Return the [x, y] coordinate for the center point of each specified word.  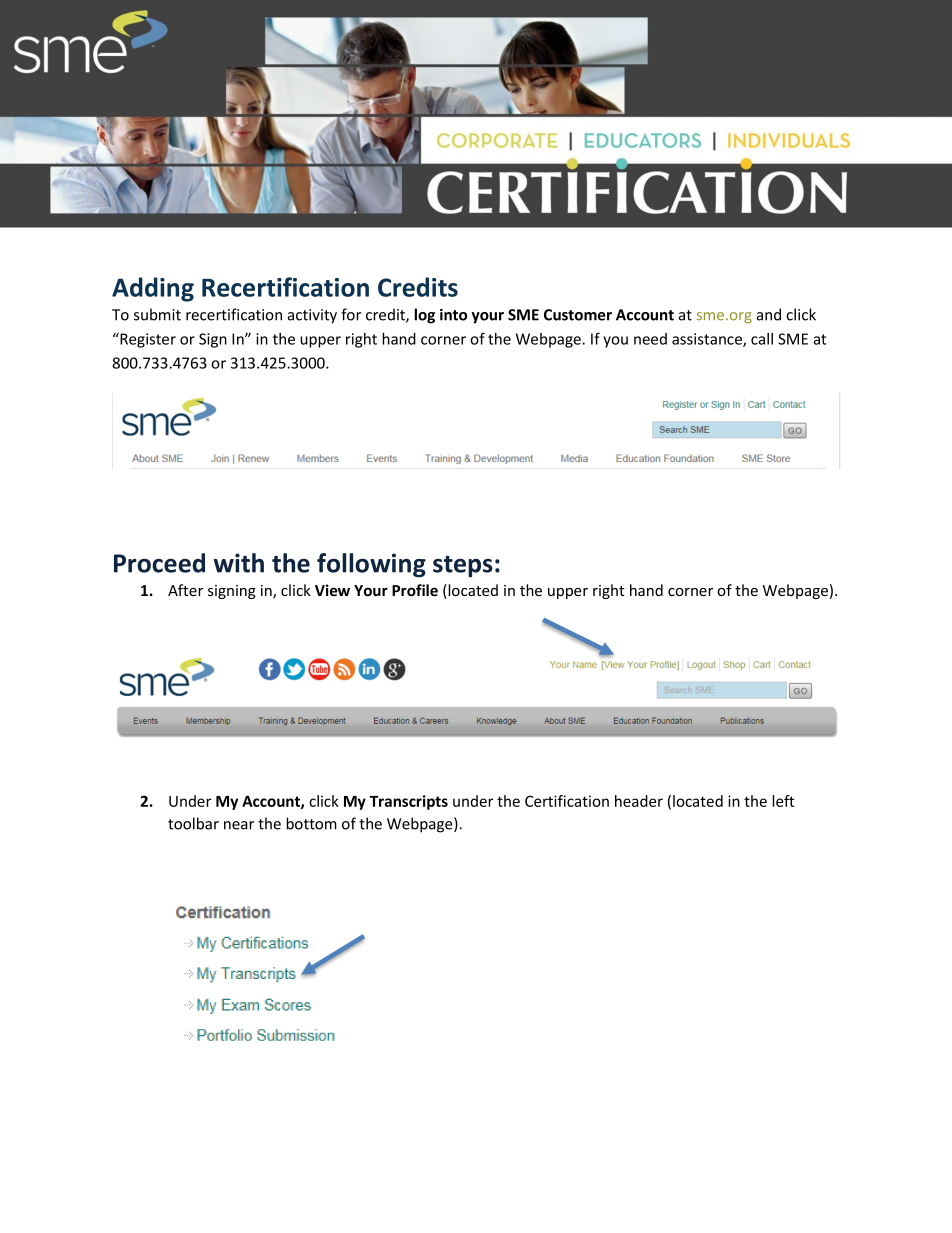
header [639, 801]
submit [157, 314]
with [239, 563]
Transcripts [409, 802]
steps [463, 566]
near [239, 825]
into [453, 315]
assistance [708, 340]
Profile [415, 590]
